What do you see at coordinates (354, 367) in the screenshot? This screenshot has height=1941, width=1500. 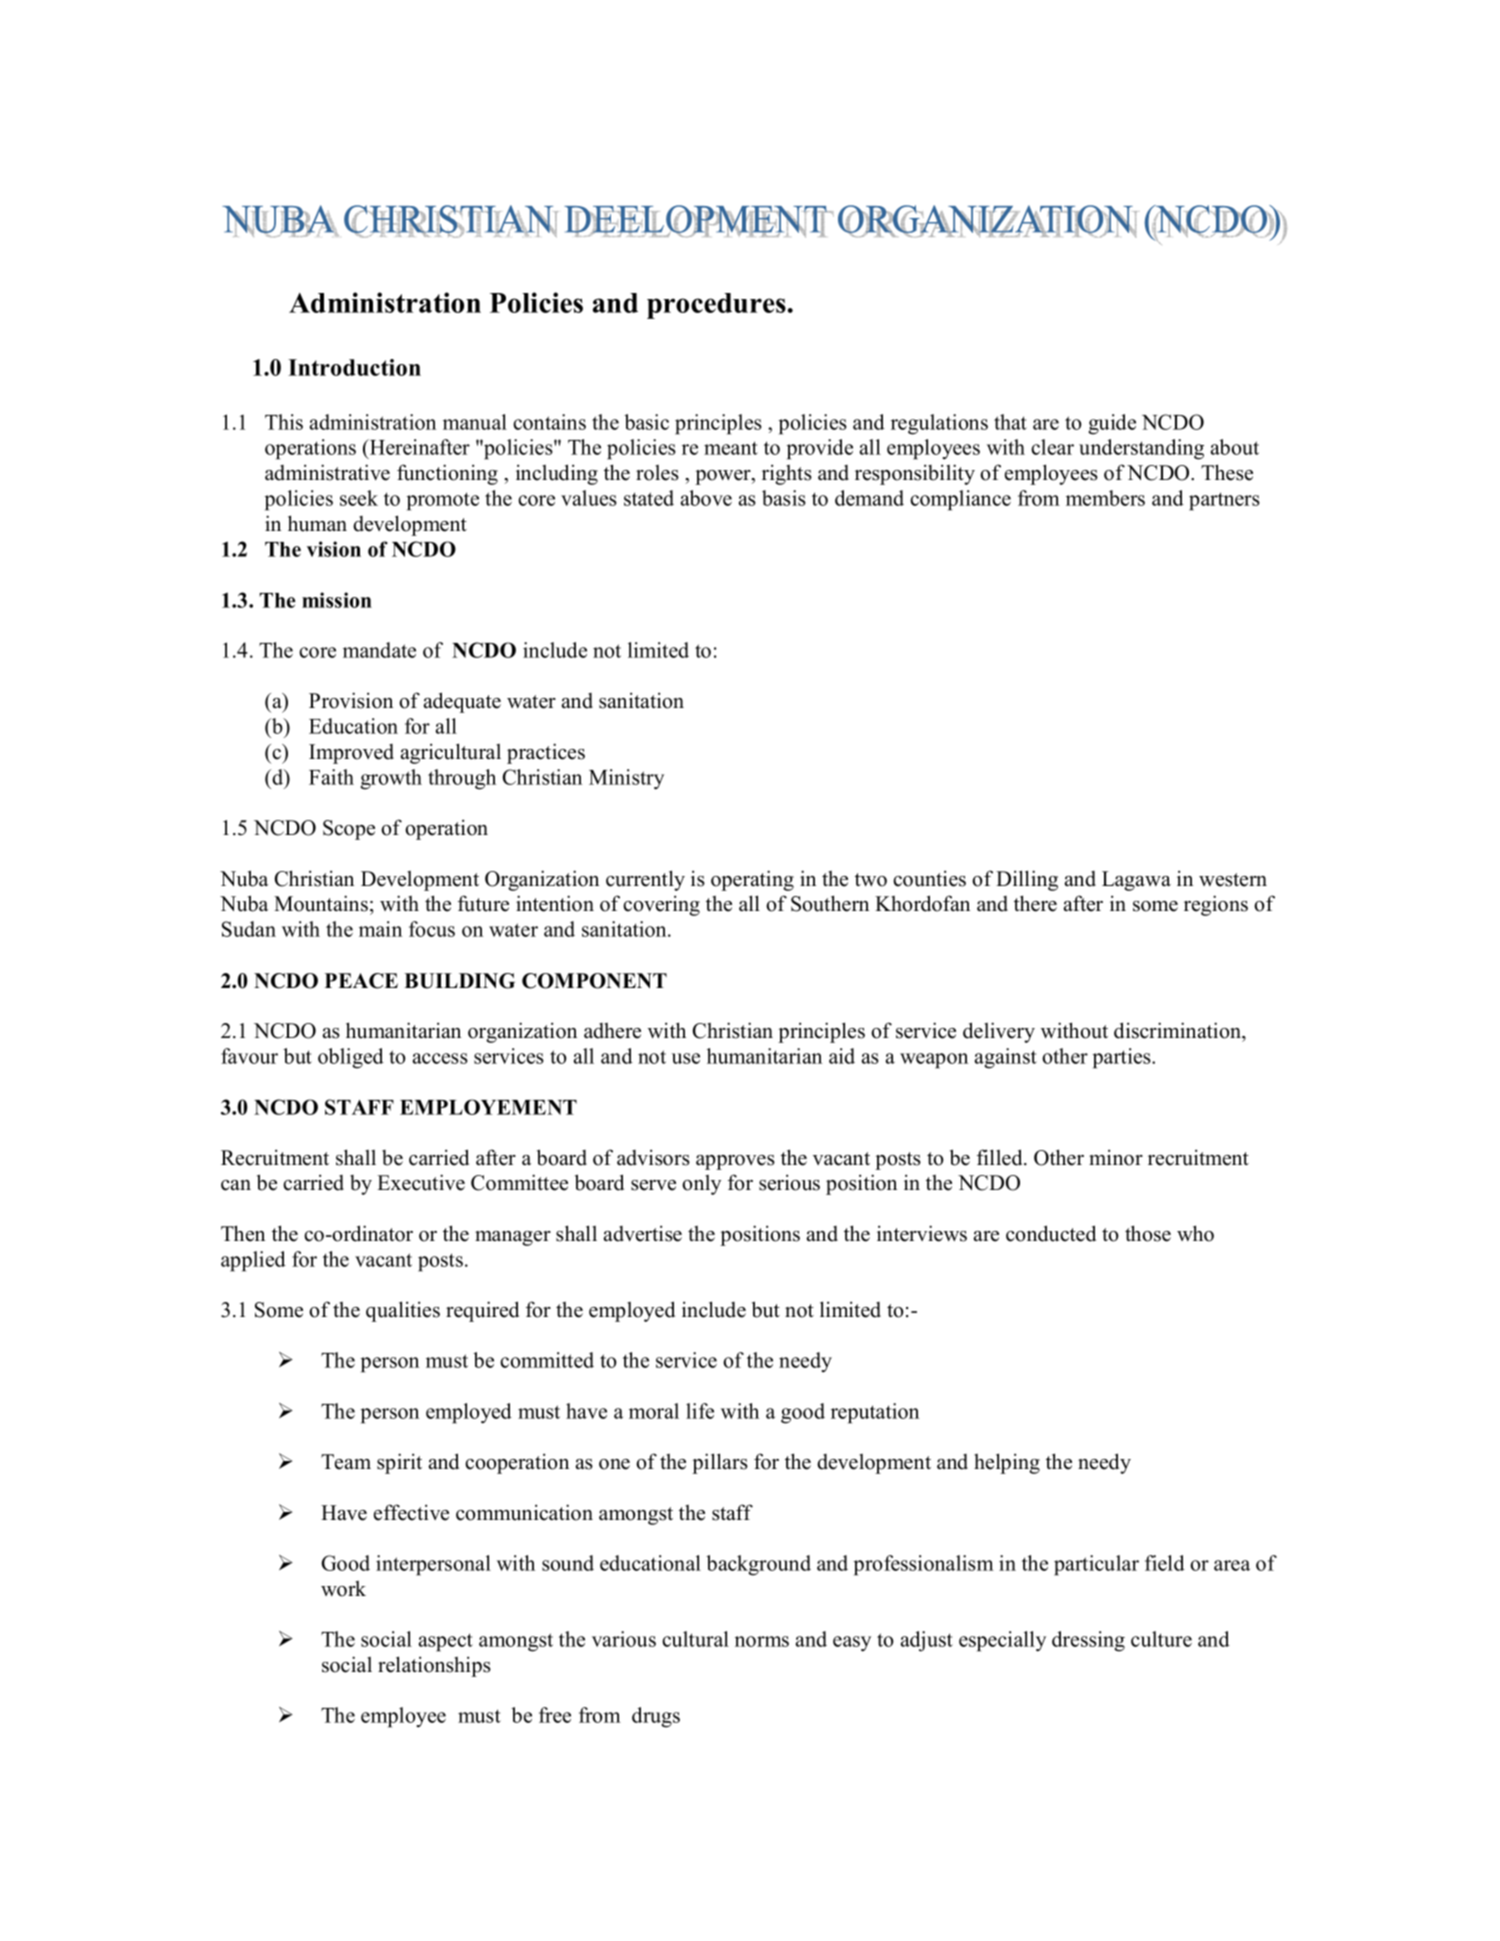 I see `Introduction` at bounding box center [354, 367].
